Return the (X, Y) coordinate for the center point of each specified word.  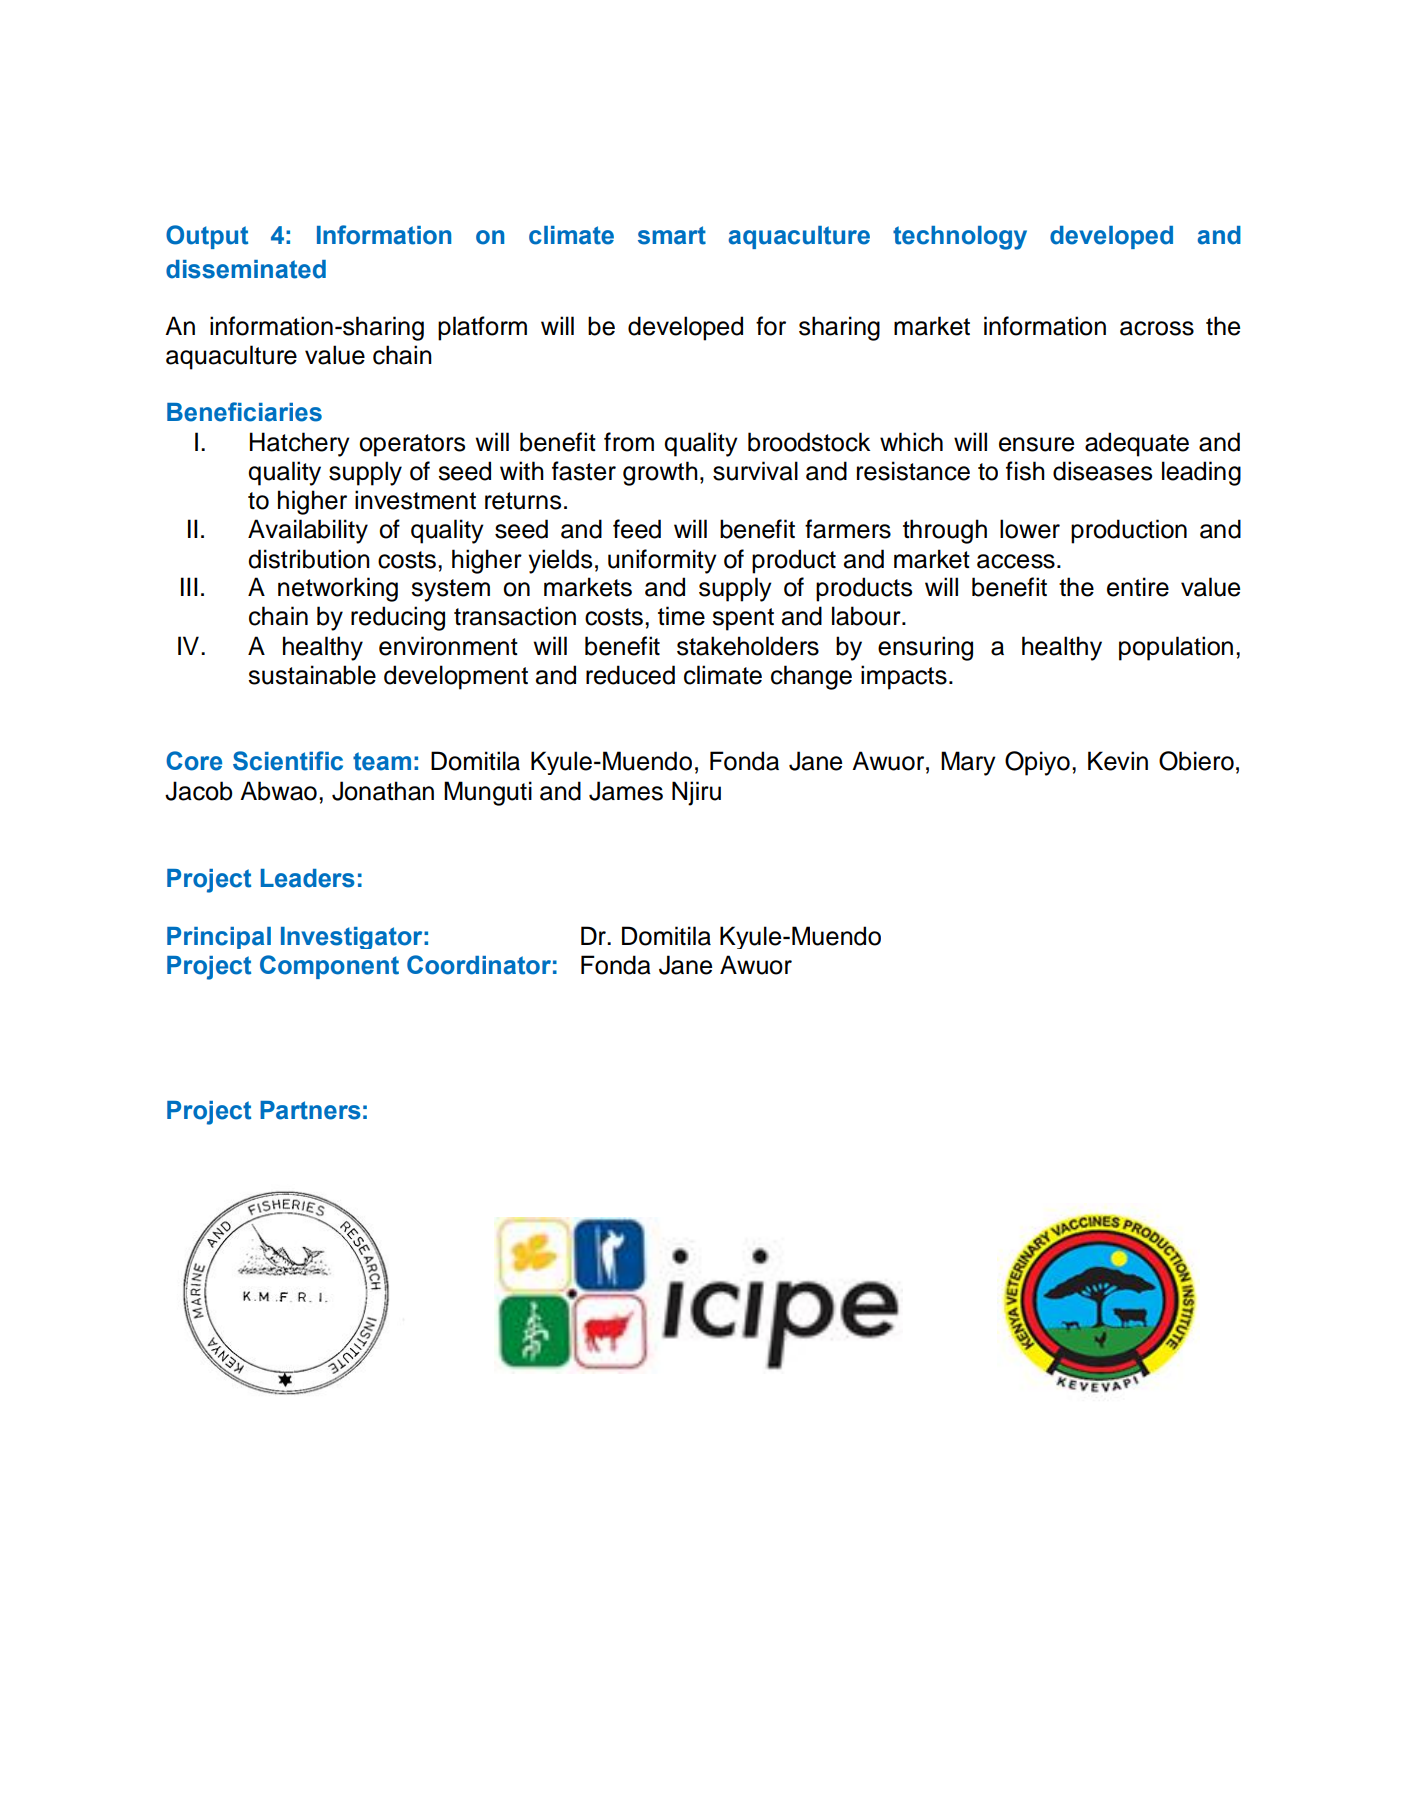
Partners (310, 1110)
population (1176, 648)
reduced (630, 675)
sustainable (312, 675)
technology (960, 238)
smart (672, 235)
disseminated (246, 269)
